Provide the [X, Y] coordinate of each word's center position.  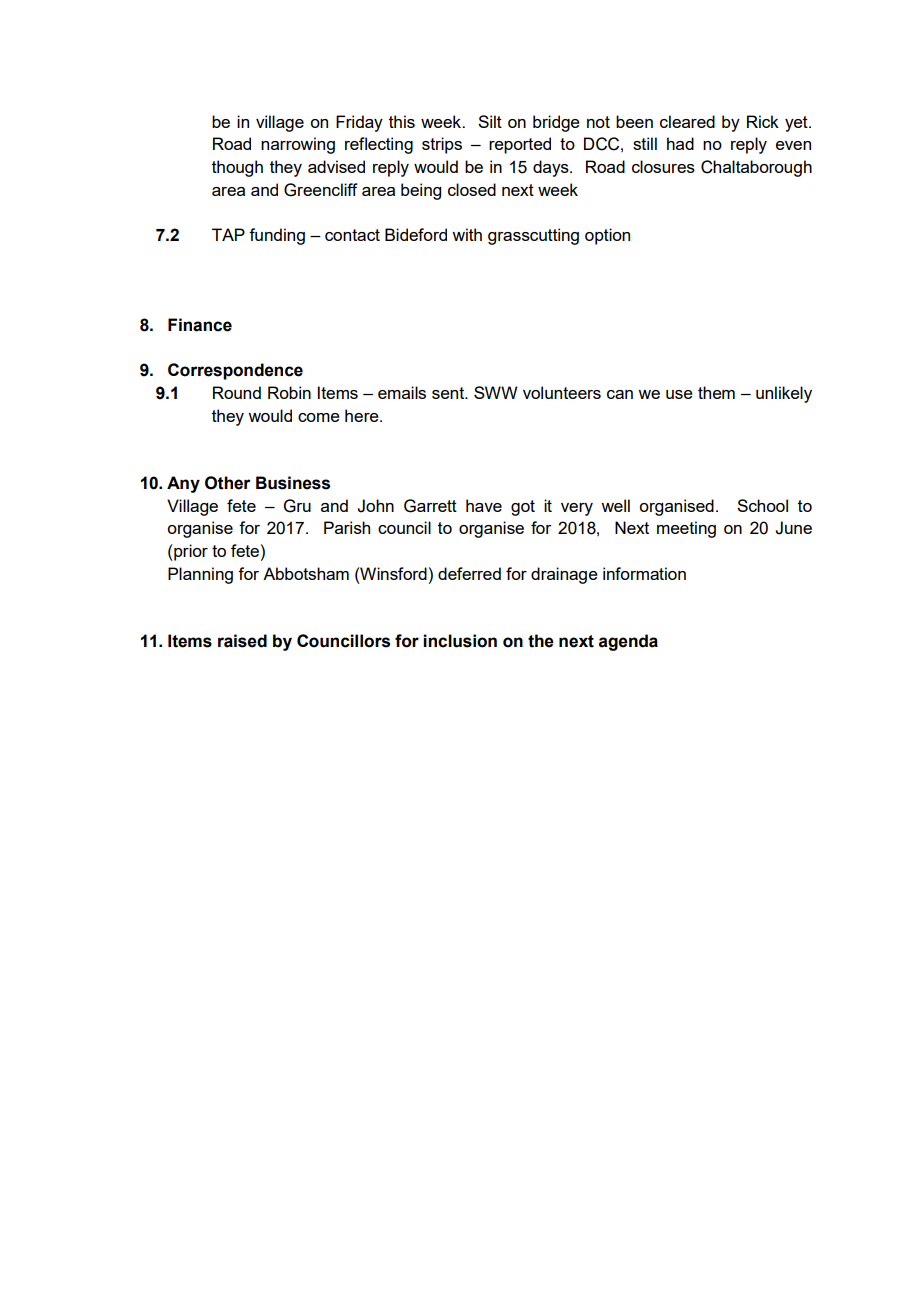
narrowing [298, 145]
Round [237, 392]
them [716, 392]
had [680, 143]
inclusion [460, 641]
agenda [628, 642]
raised [242, 641]
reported [520, 145]
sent [449, 393]
